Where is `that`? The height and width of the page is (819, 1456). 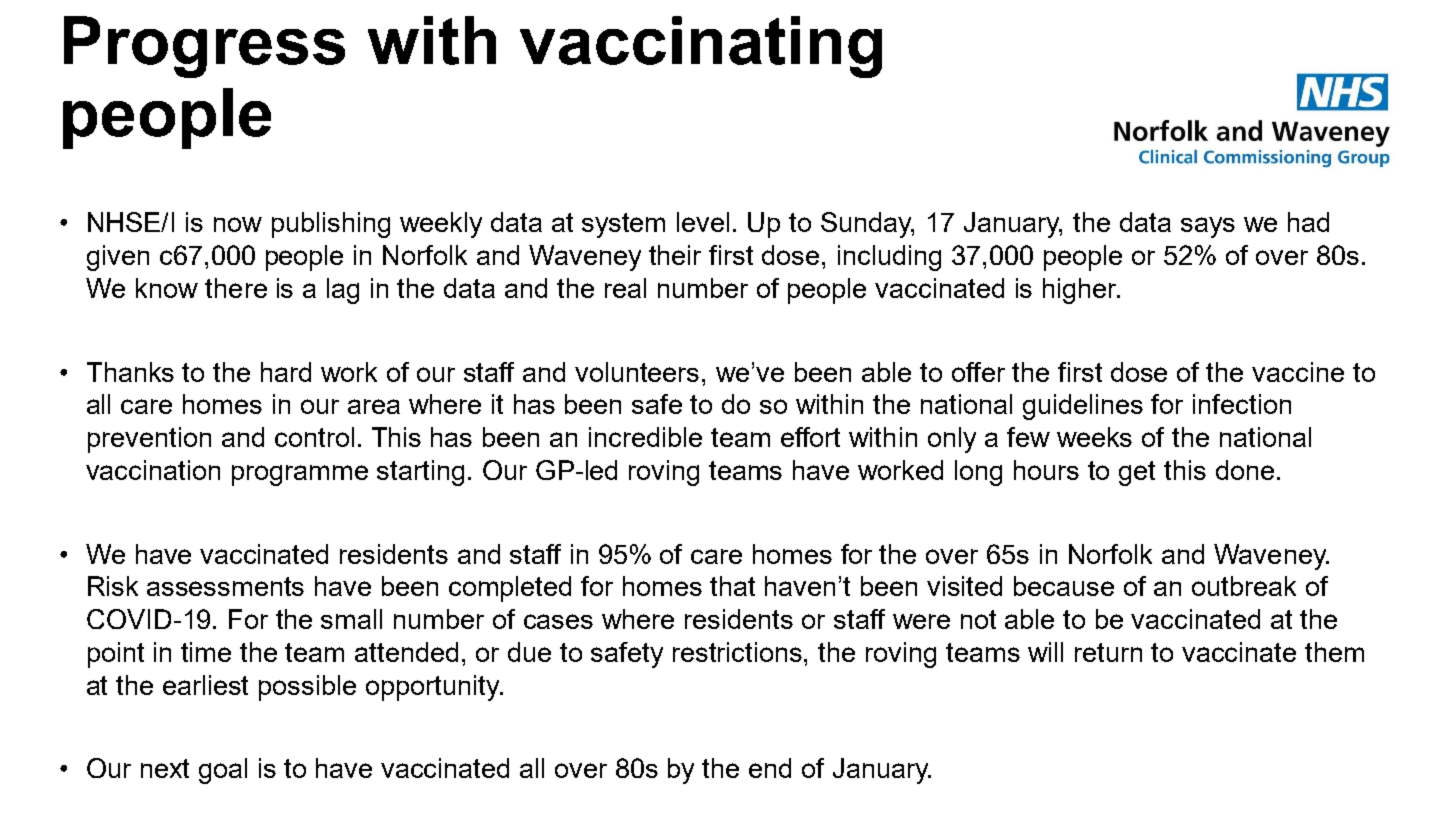
that is located at coordinates (732, 586).
